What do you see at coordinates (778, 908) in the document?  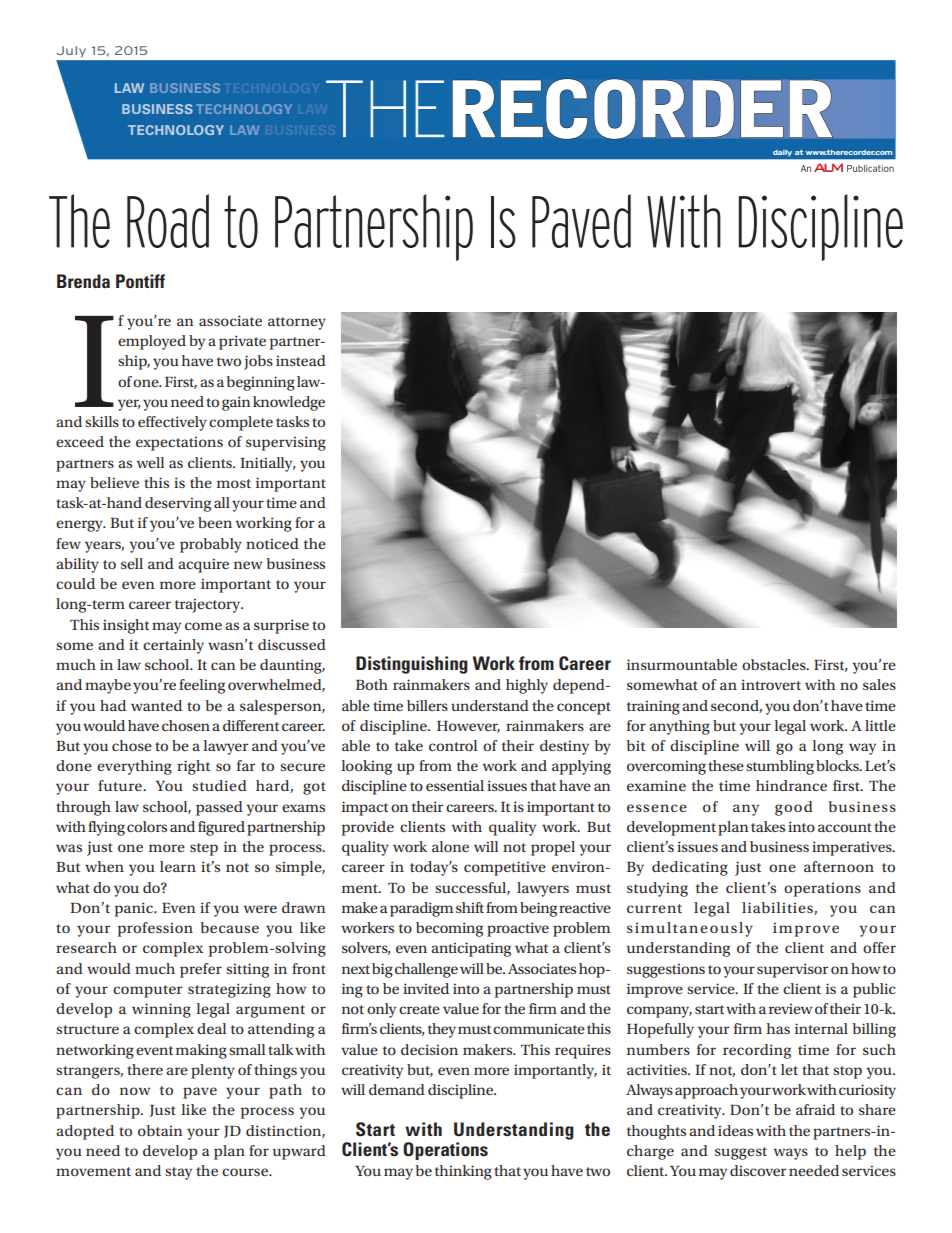 I see `liabilities` at bounding box center [778, 908].
